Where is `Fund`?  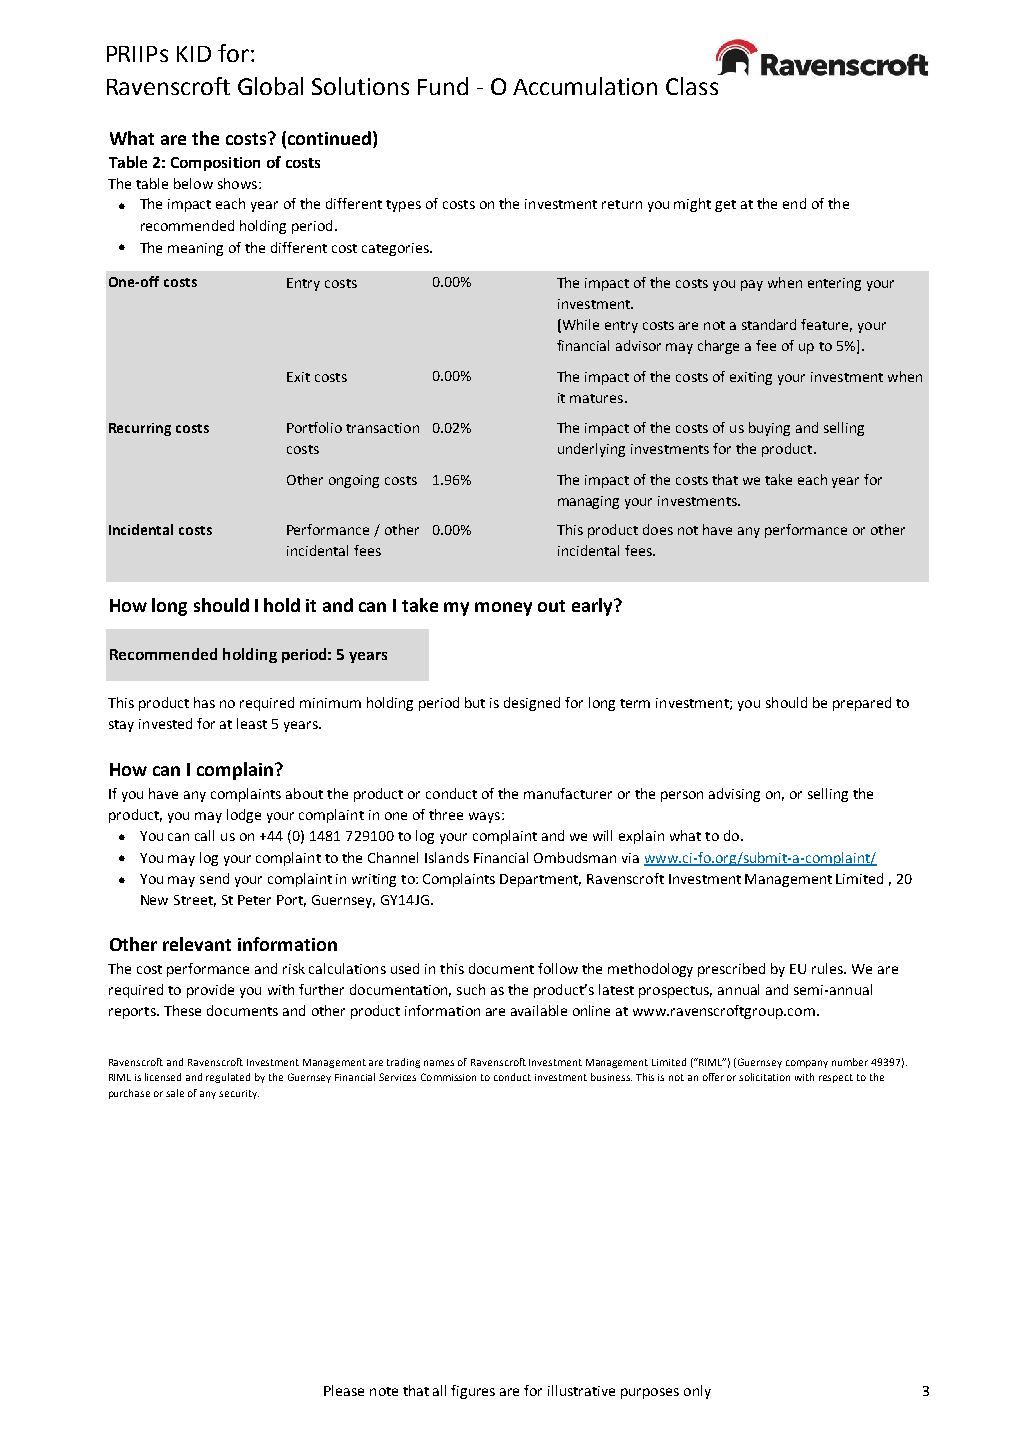 Fund is located at coordinates (443, 86).
